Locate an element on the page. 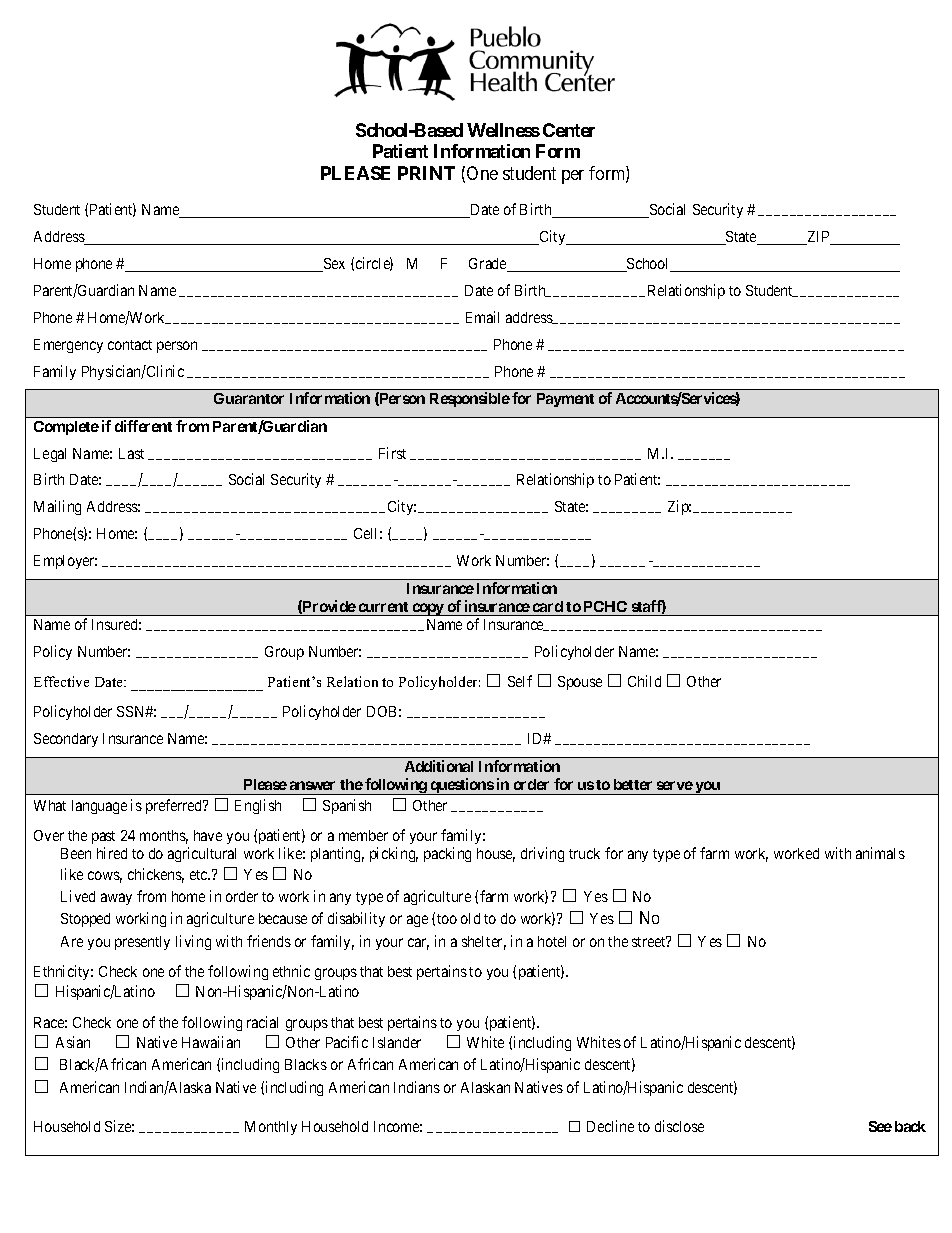 Image resolution: width=952 pixels, height=1233 pixels. animals is located at coordinates (880, 853).
